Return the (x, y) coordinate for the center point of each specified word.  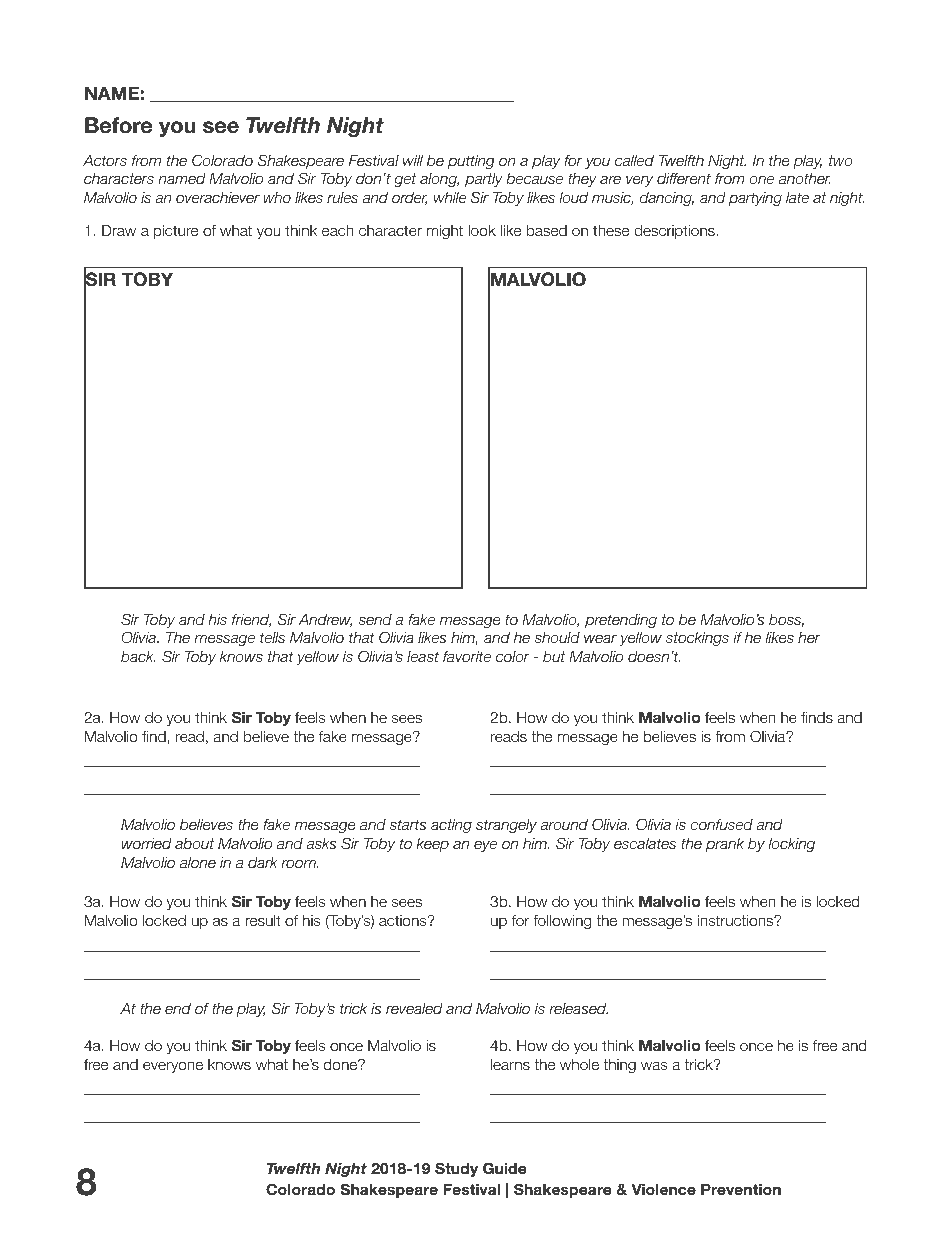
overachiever (218, 197)
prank (725, 845)
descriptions (675, 232)
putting (471, 162)
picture (176, 232)
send (375, 619)
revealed (414, 1008)
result (263, 921)
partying (755, 199)
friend (251, 620)
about (194, 843)
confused (721, 824)
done (342, 1065)
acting (451, 826)
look (482, 231)
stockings (697, 639)
